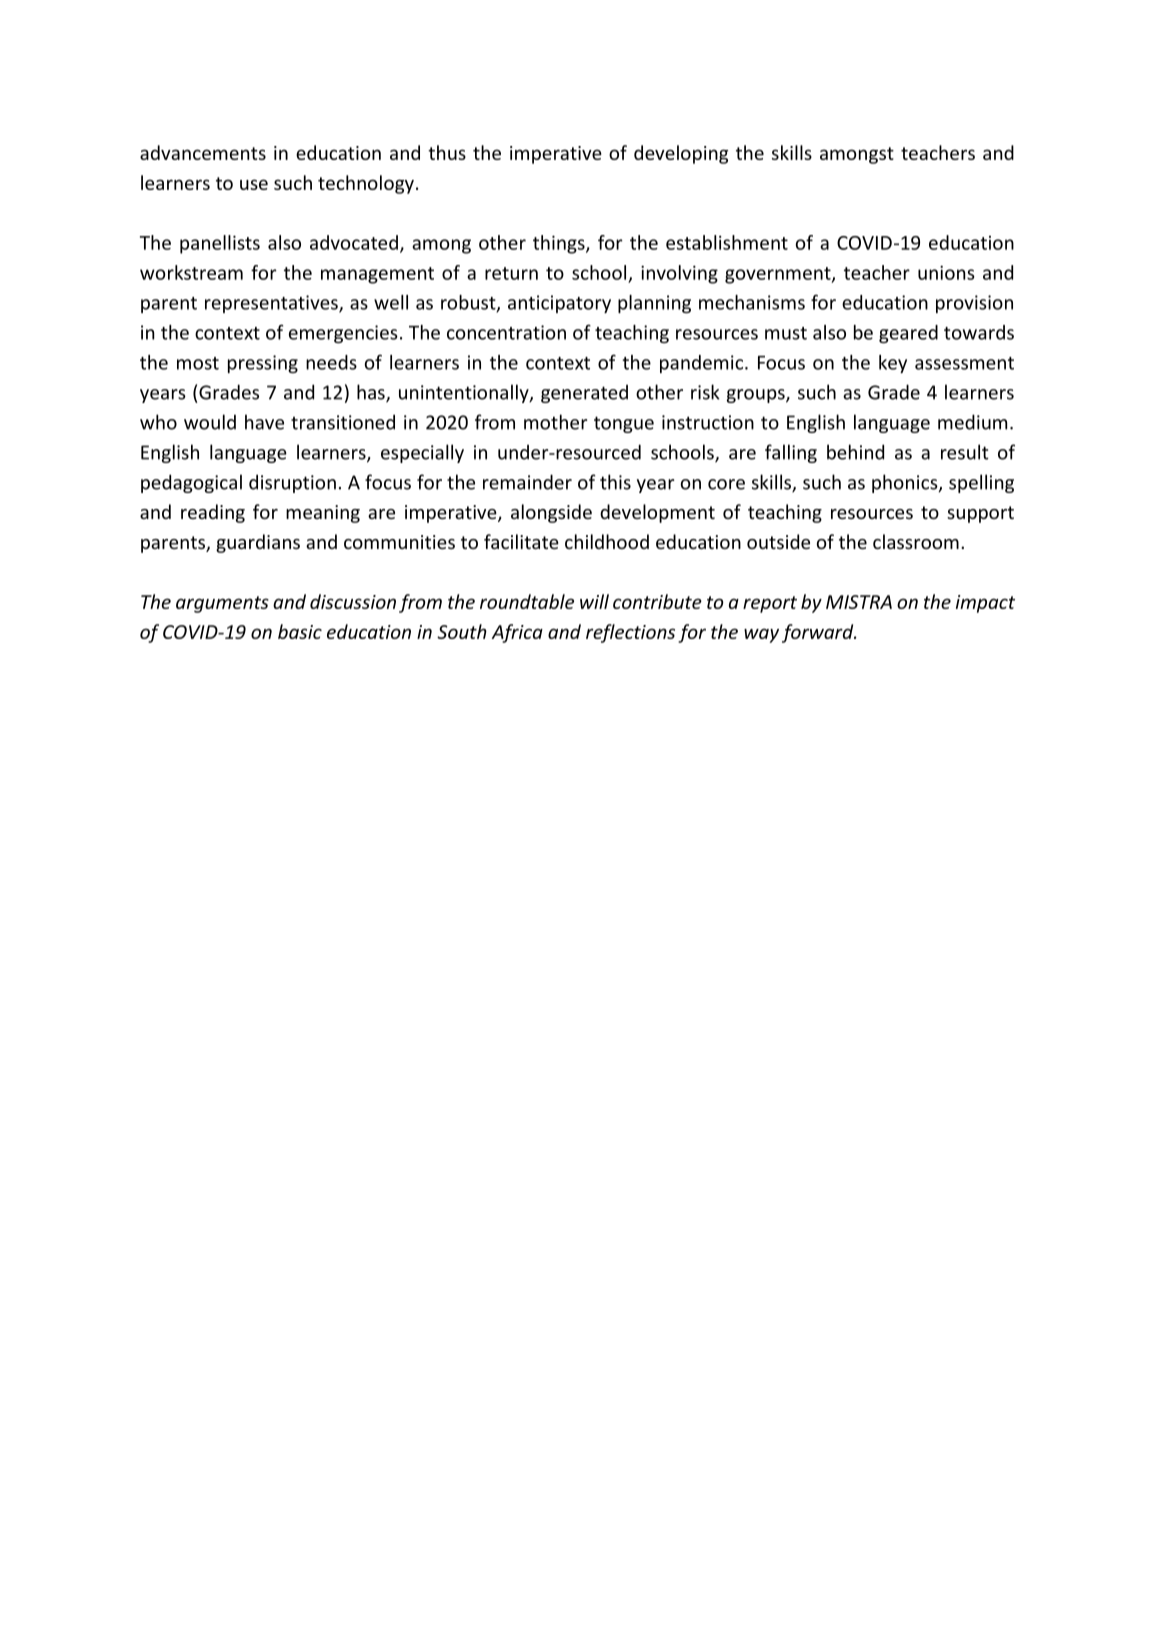 This image has height=1632, width=1154. I want to click on unions, so click(946, 272).
